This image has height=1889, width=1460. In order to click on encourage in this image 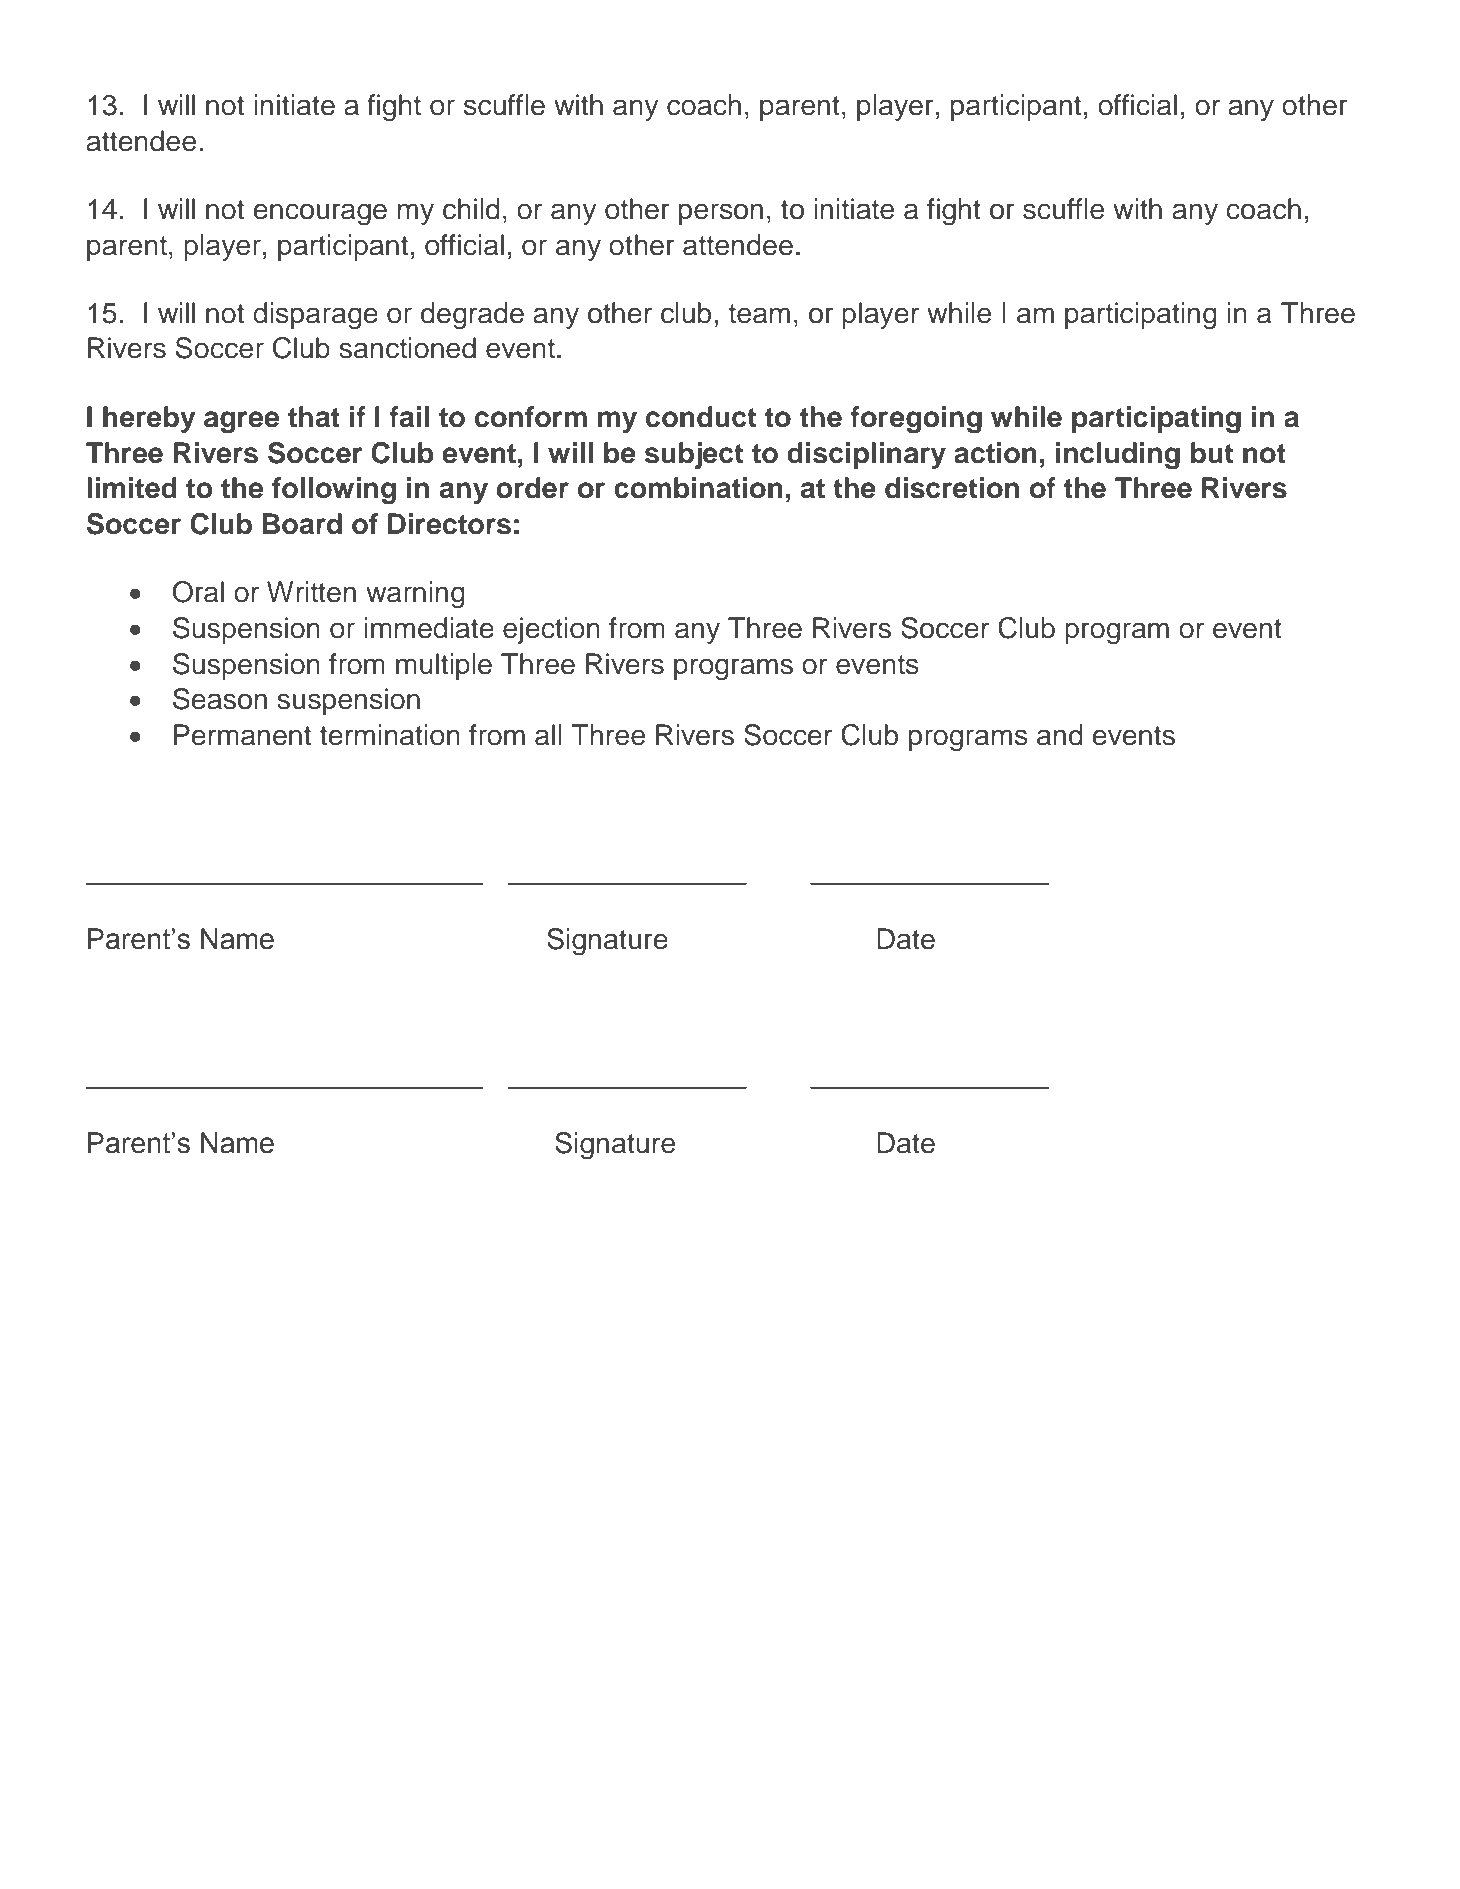, I will do `click(320, 214)`.
